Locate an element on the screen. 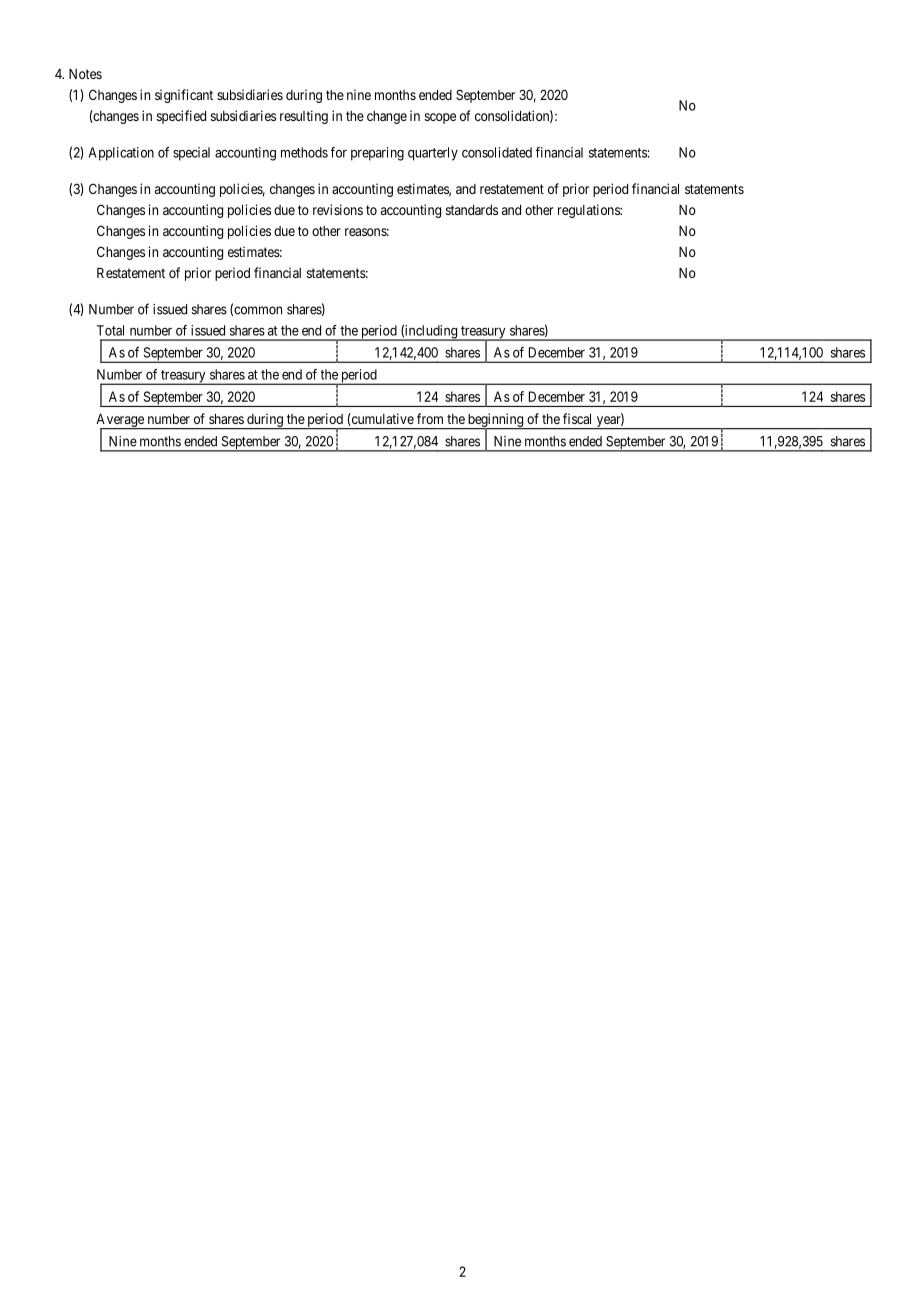  standards is located at coordinates (472, 210).
